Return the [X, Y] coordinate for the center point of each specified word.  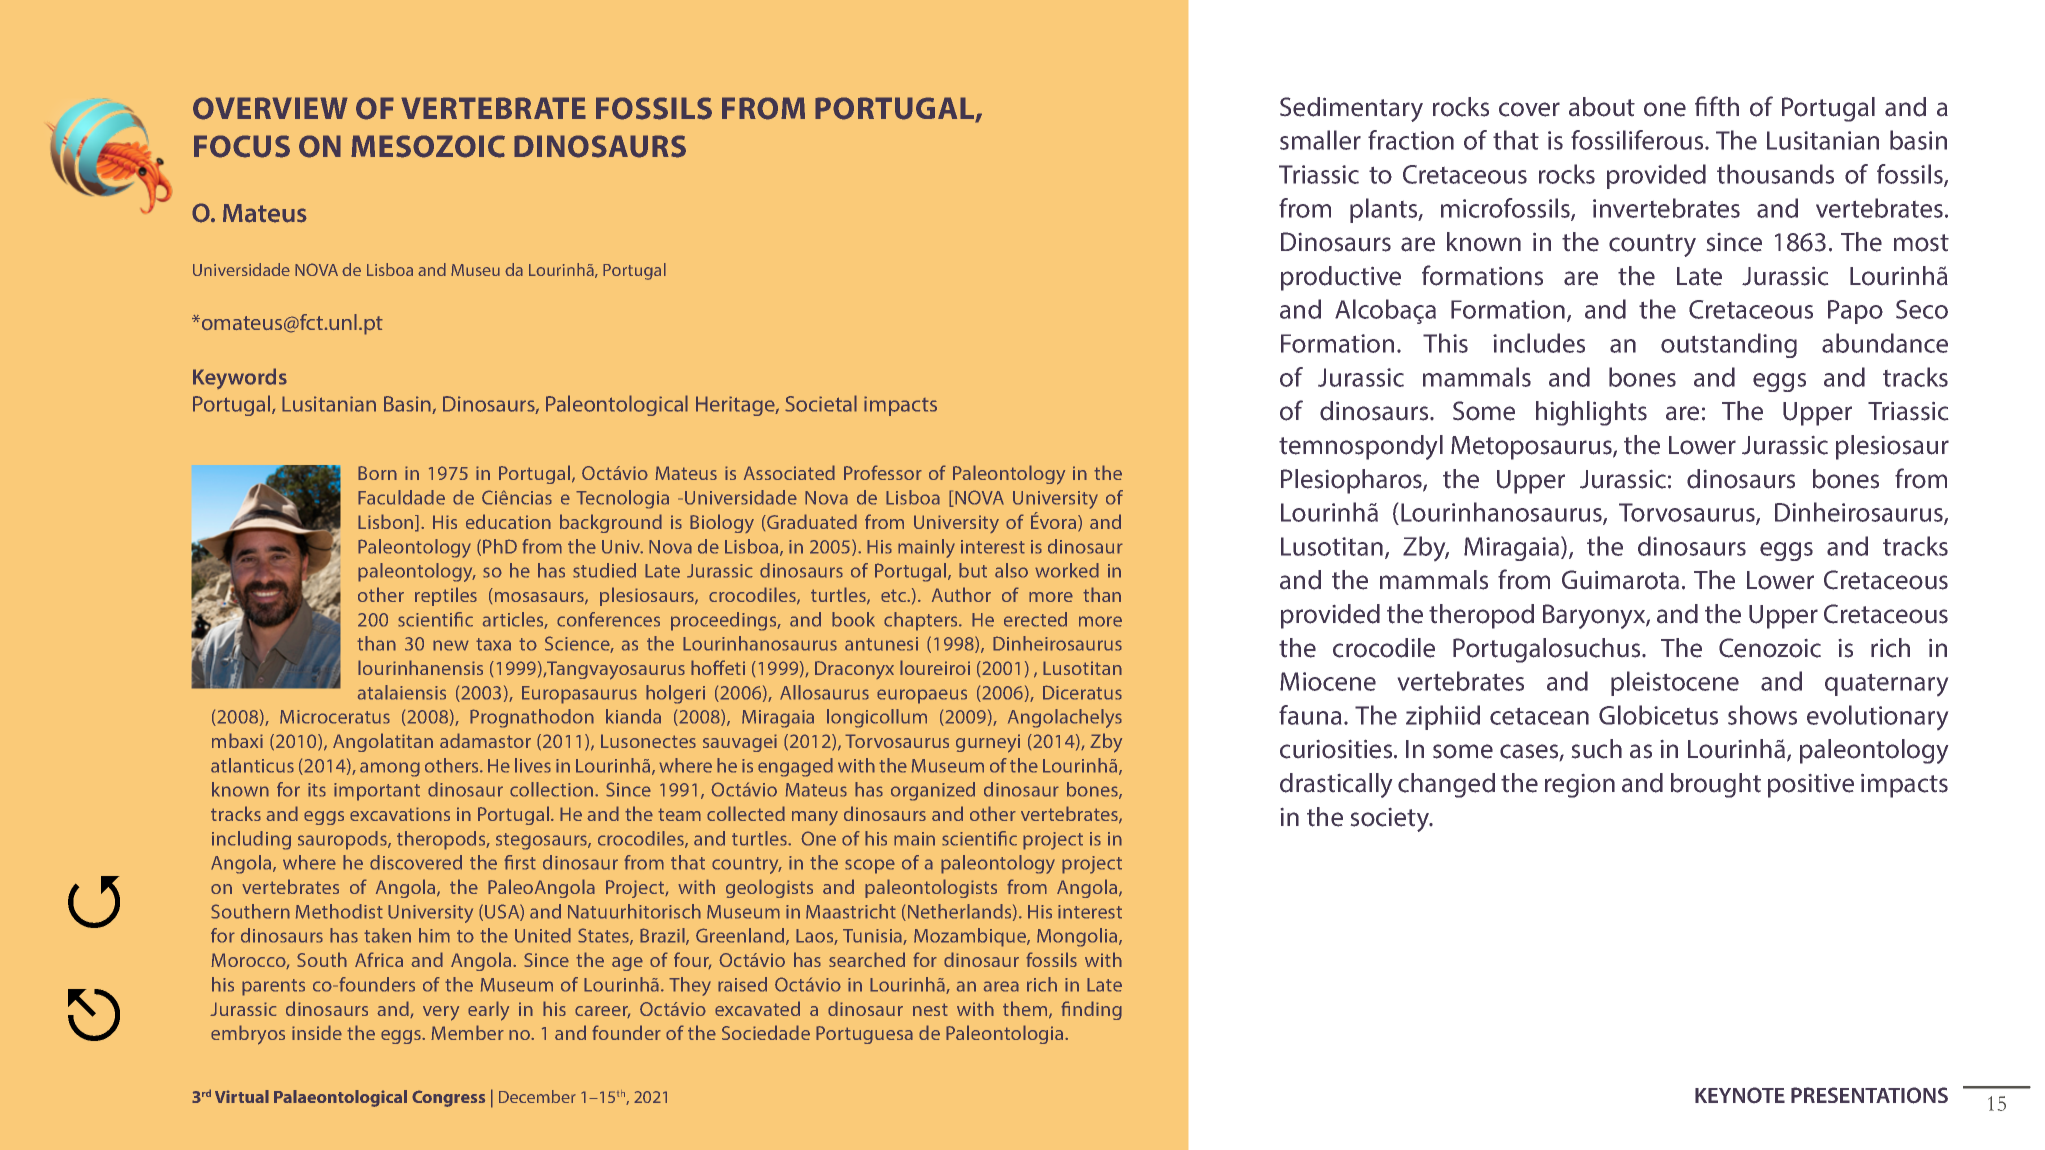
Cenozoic [1770, 648]
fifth [1717, 106]
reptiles [446, 596]
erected [1035, 619]
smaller [1320, 140]
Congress [448, 1098]
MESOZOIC [428, 146]
